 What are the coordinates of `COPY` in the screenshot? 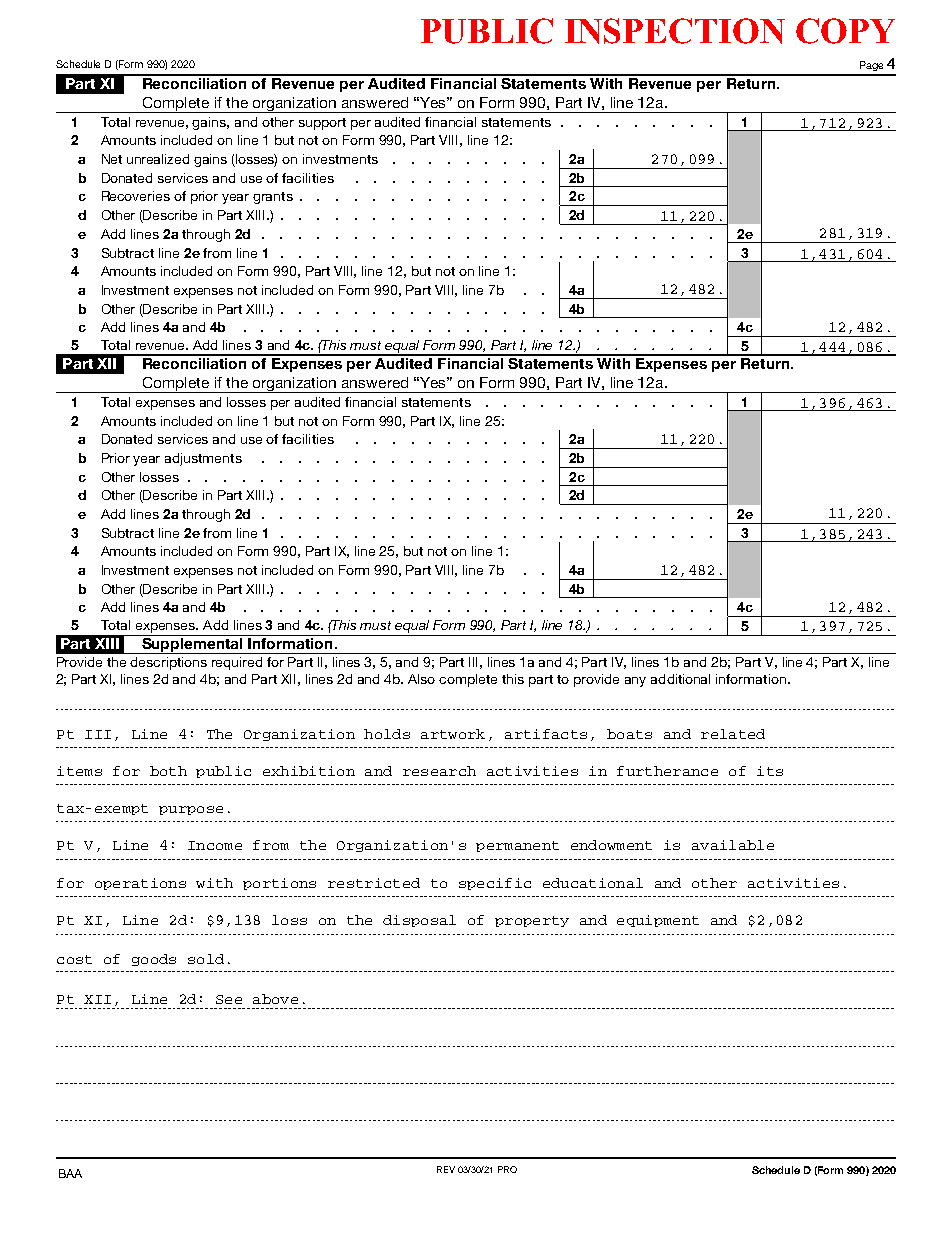 It's located at (845, 31).
